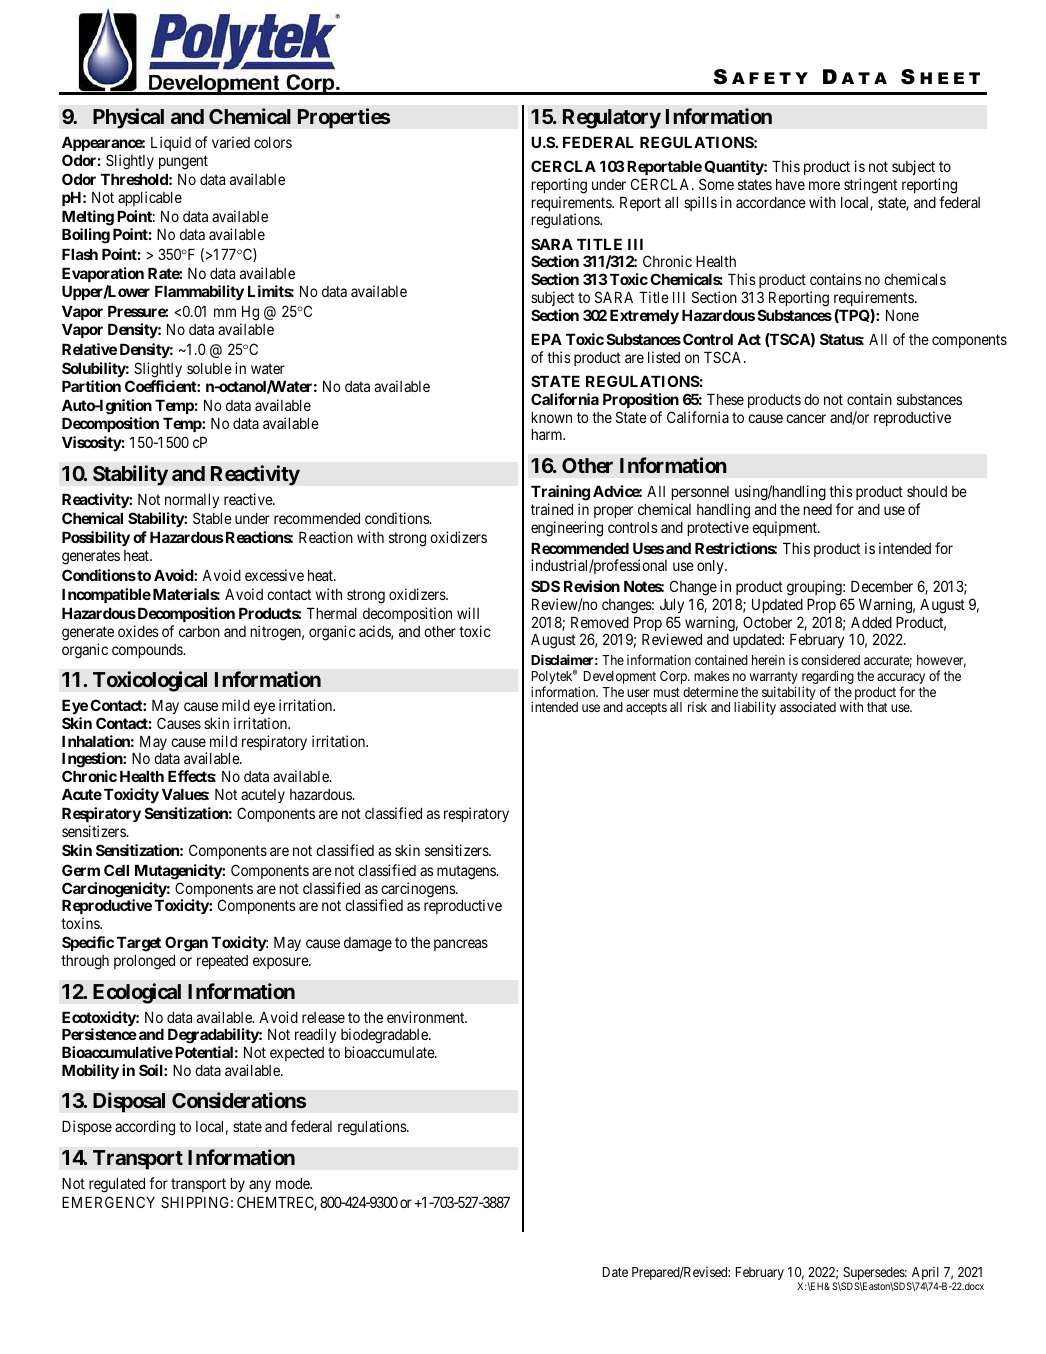 The width and height of the image is (1046, 1354). I want to click on None, so click(902, 315).
